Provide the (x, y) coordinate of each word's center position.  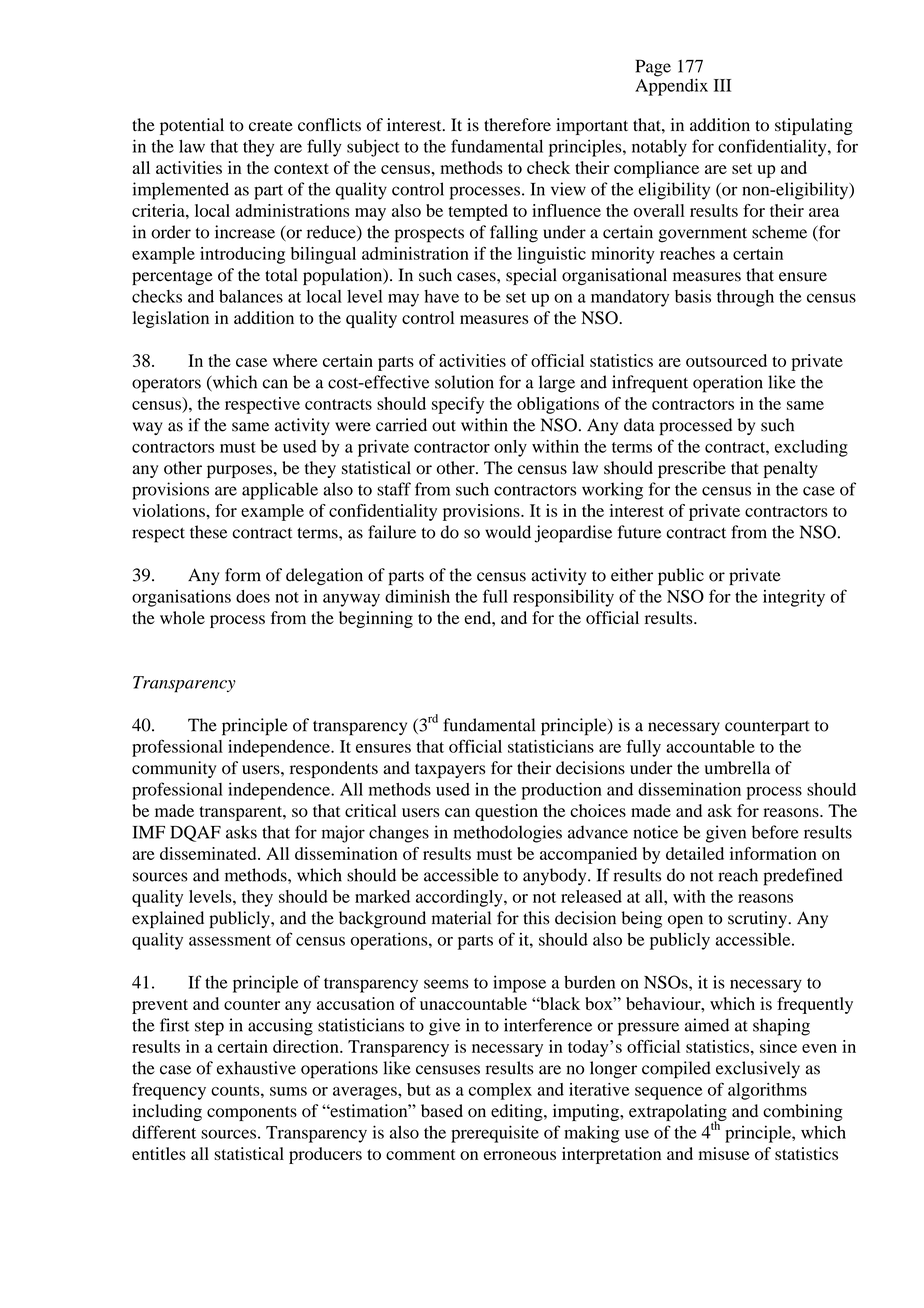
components (252, 1113)
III (722, 85)
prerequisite (495, 1134)
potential (192, 126)
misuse (724, 1153)
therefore (517, 125)
